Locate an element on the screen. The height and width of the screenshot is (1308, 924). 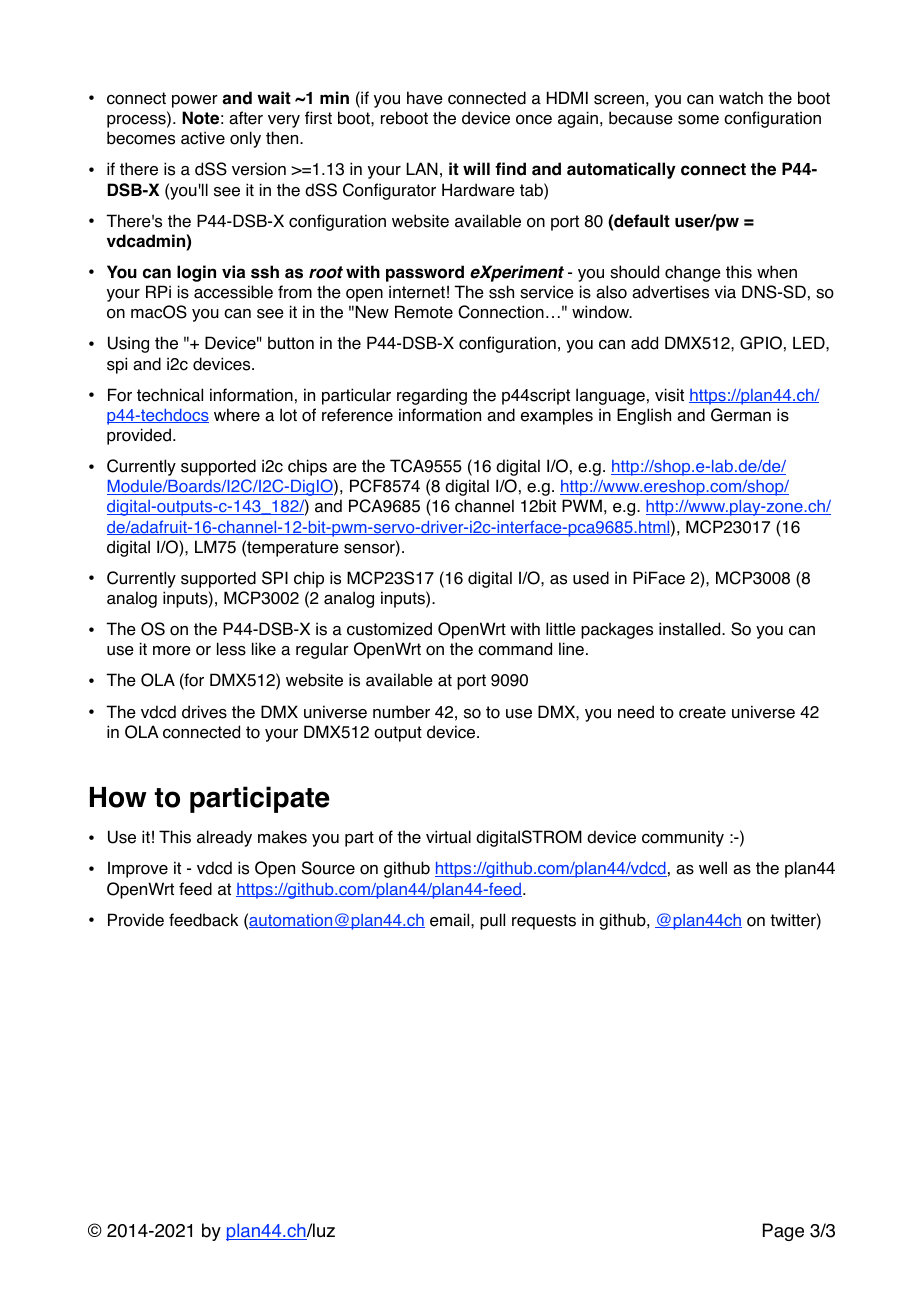
pull is located at coordinates (492, 921).
